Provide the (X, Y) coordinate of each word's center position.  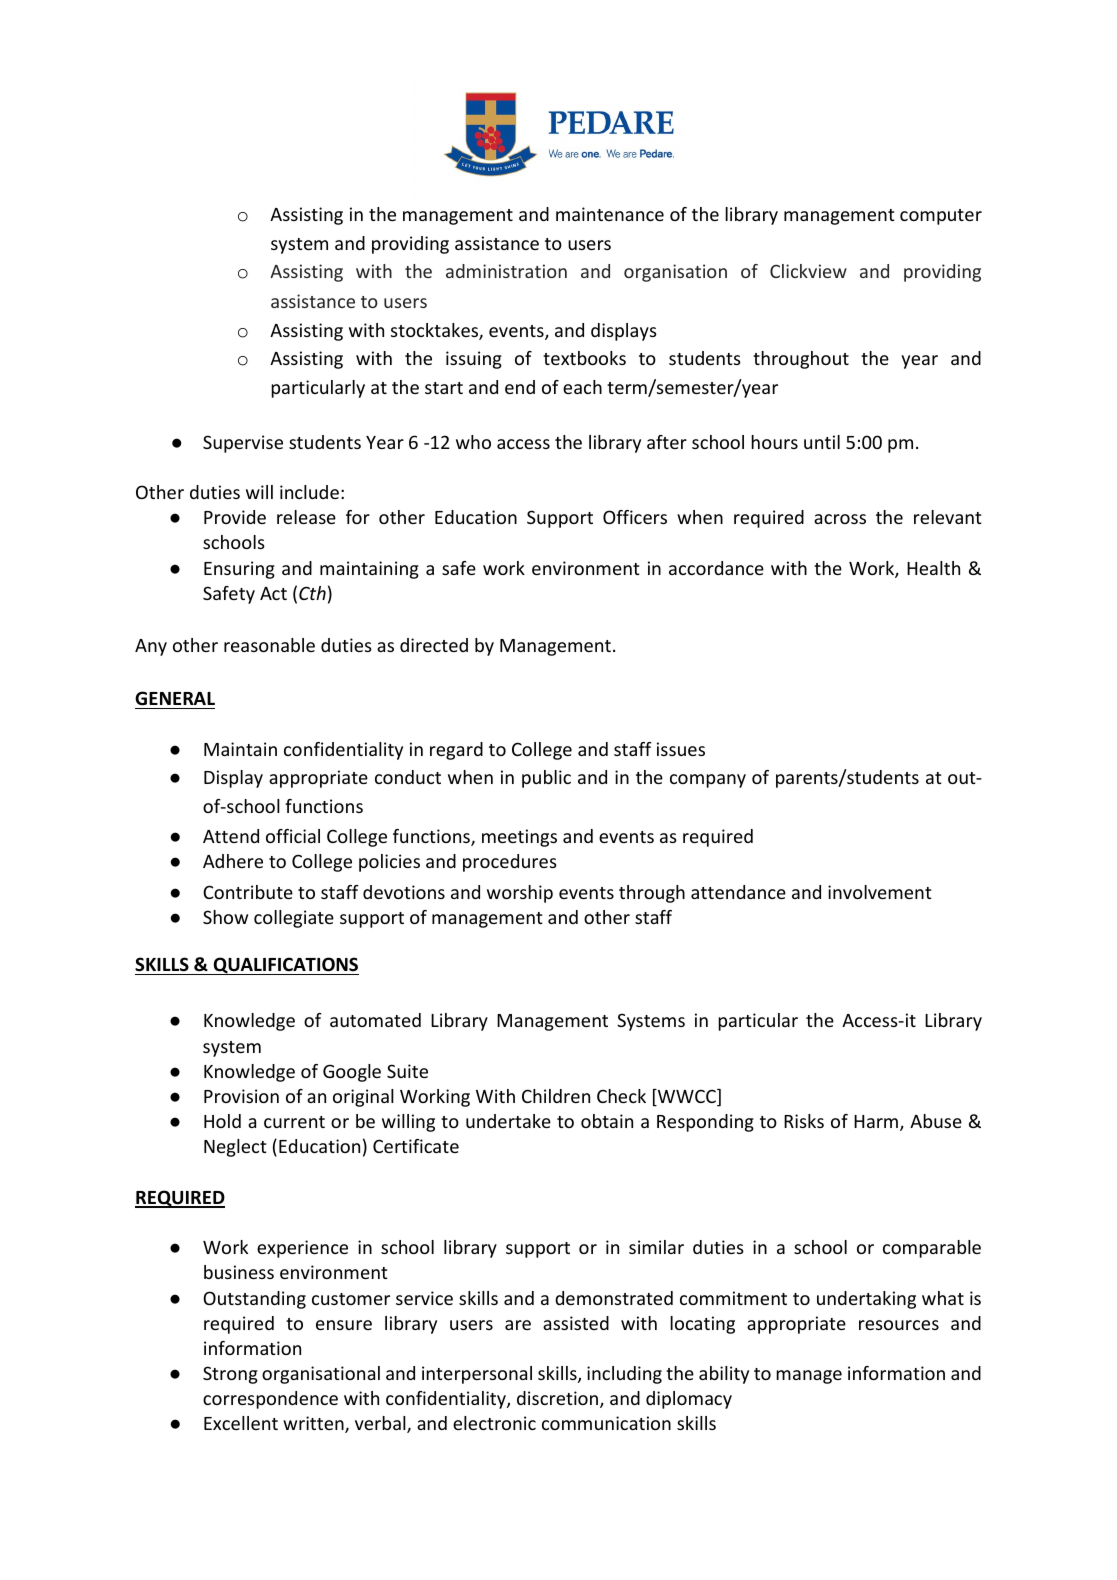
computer (941, 217)
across (840, 519)
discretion (559, 1399)
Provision (241, 1096)
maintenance (610, 214)
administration (506, 271)
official (293, 836)
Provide (235, 517)
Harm (876, 1121)
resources (899, 1325)
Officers (635, 517)
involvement (880, 892)
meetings (519, 838)
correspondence (270, 1400)
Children (556, 1096)
